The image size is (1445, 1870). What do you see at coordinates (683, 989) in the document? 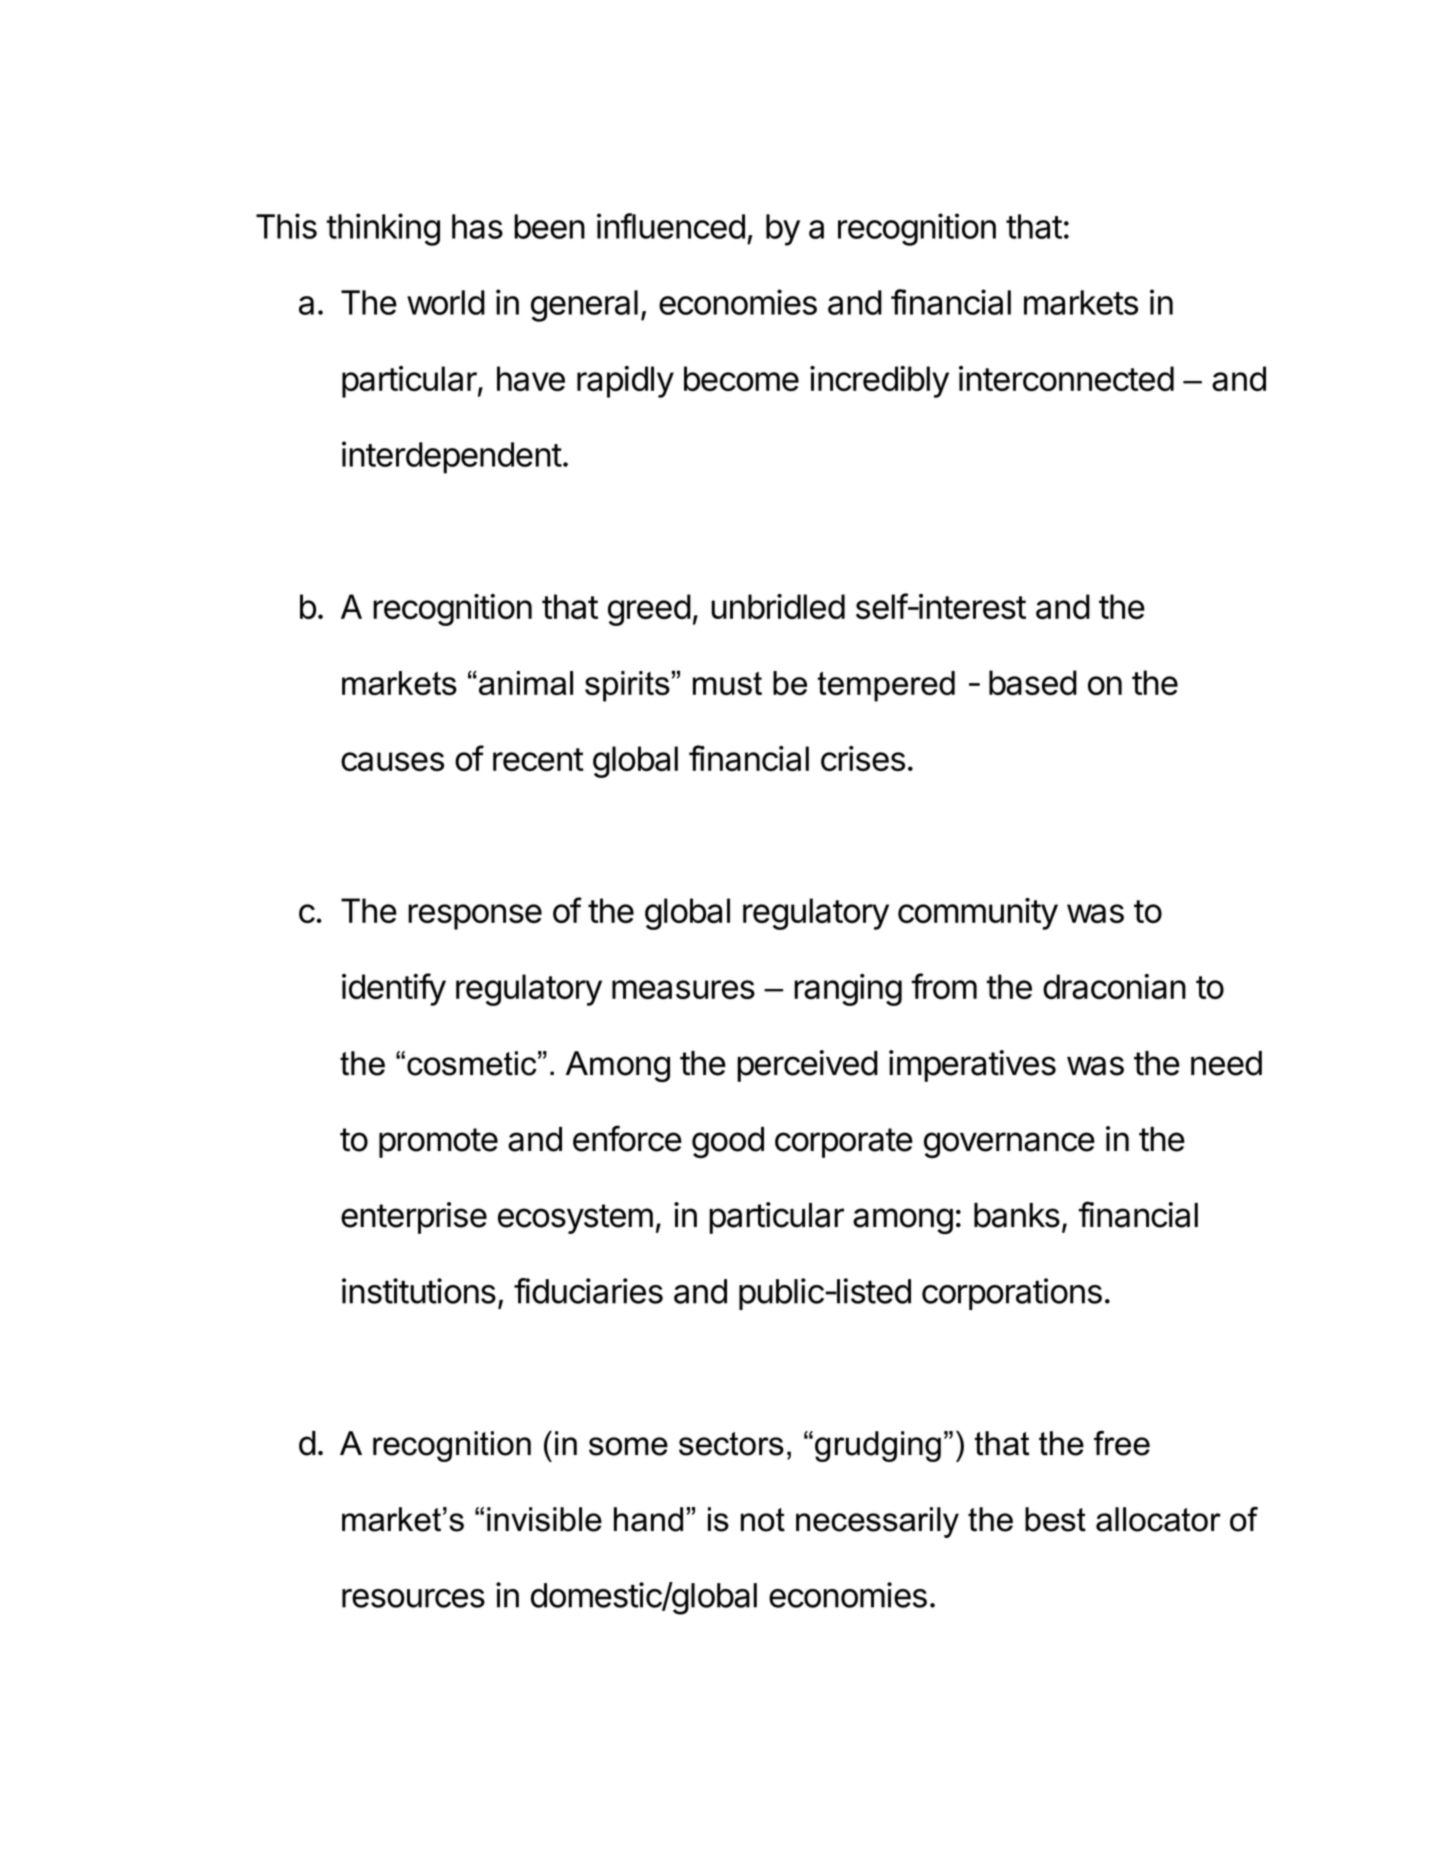
I see `measures` at bounding box center [683, 989].
